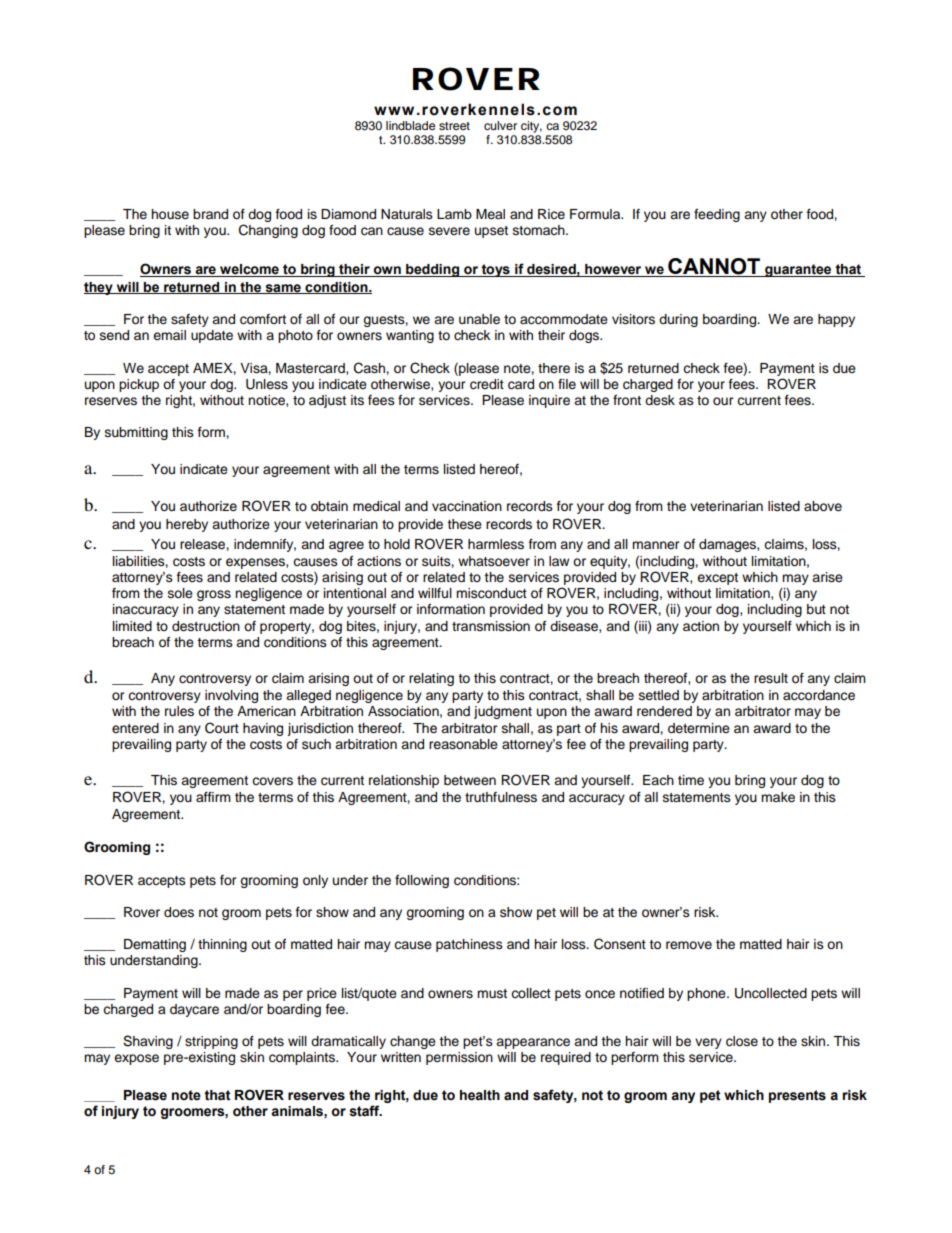  I want to click on health, so click(480, 1095).
